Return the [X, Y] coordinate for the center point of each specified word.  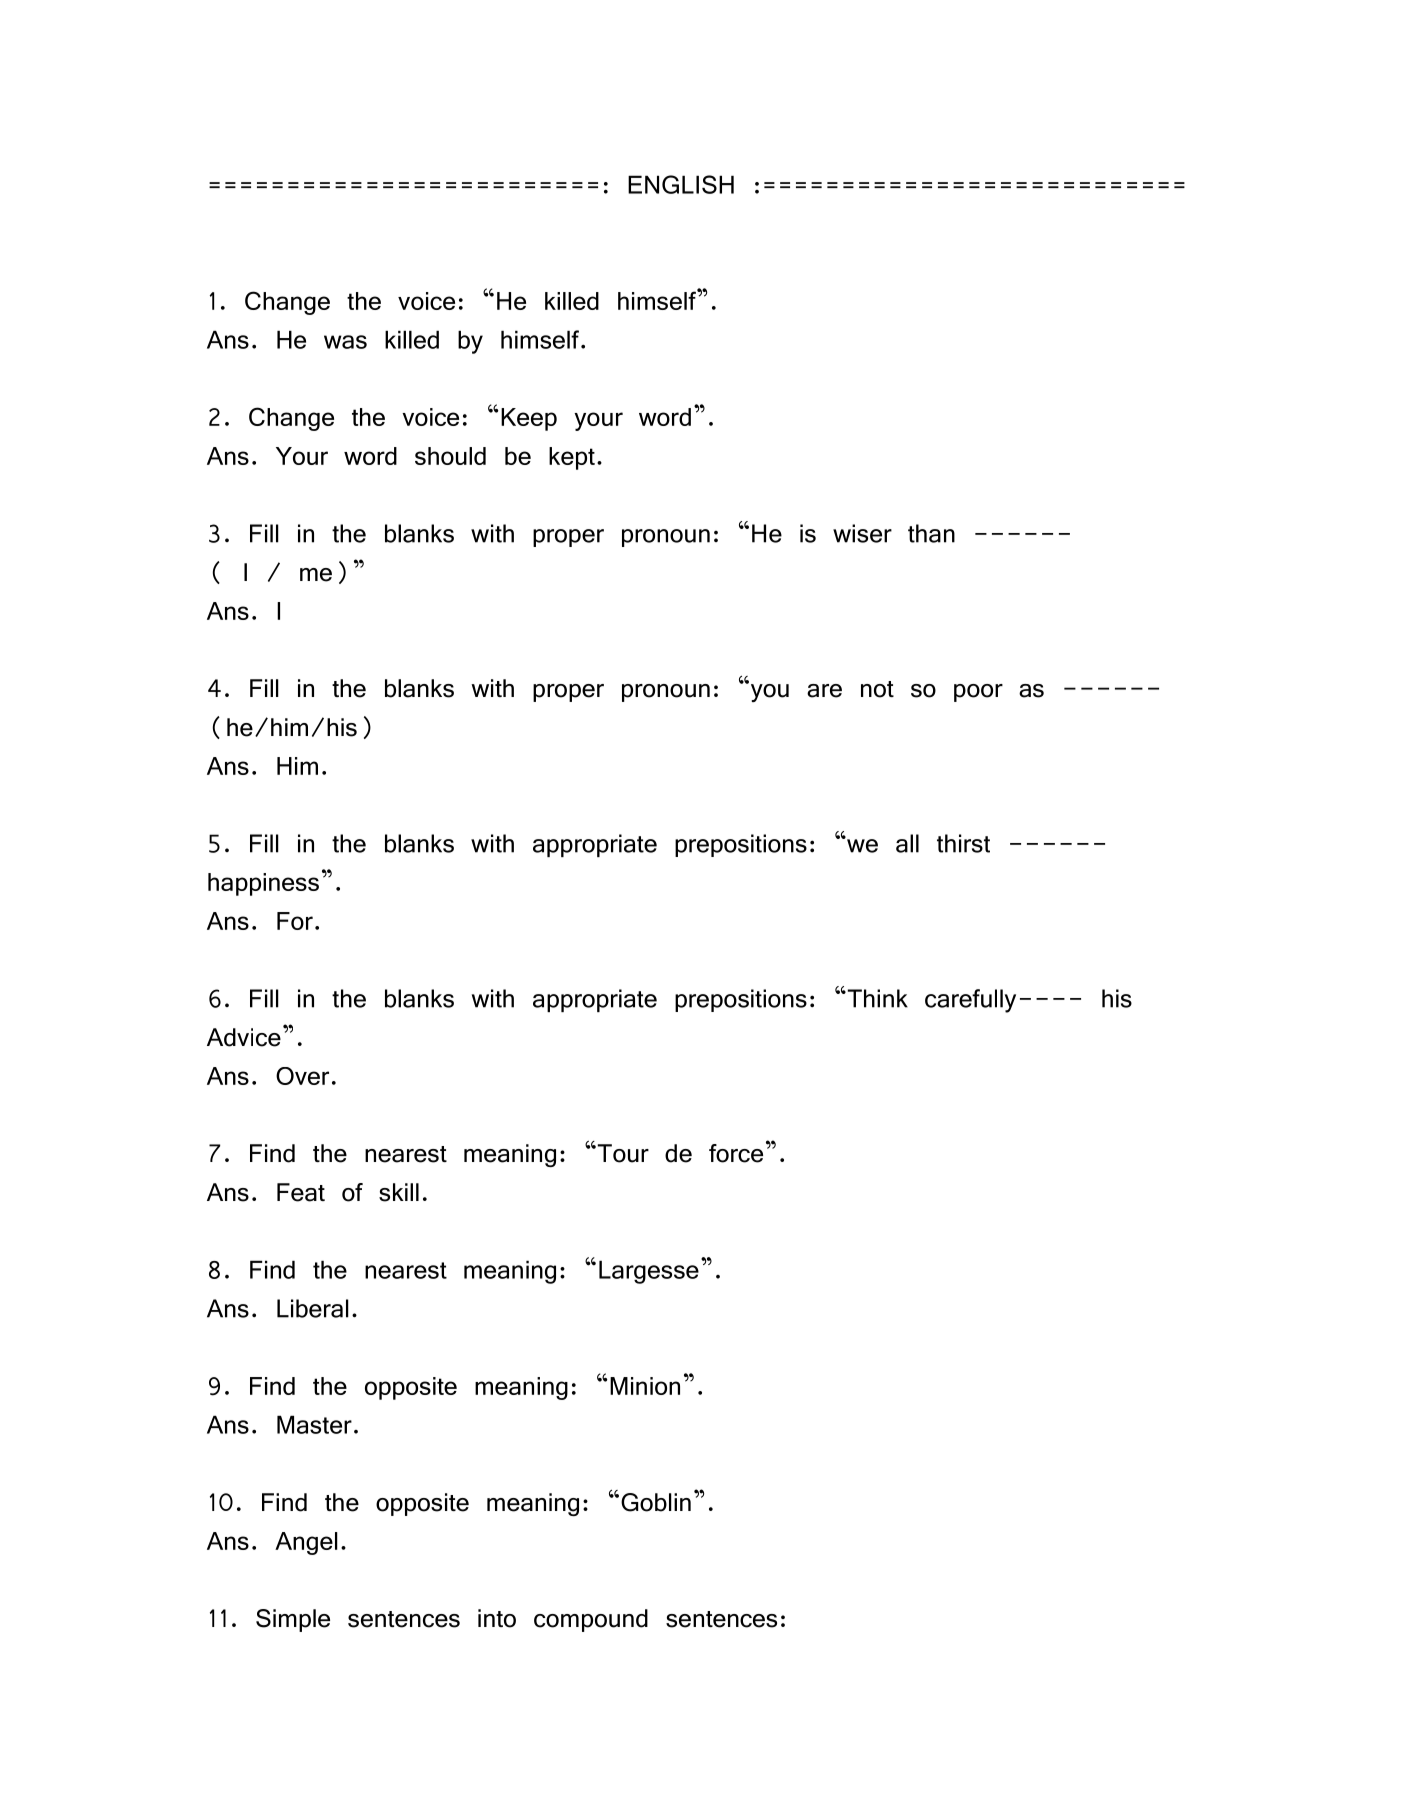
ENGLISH [681, 184]
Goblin [656, 1502]
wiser [862, 533]
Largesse [649, 1272]
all [907, 843]
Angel [306, 1543]
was [345, 342]
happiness [263, 884]
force [736, 1153]
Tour [622, 1153]
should [450, 456]
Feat [301, 1192]
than [931, 533]
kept [572, 458]
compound [591, 1620]
